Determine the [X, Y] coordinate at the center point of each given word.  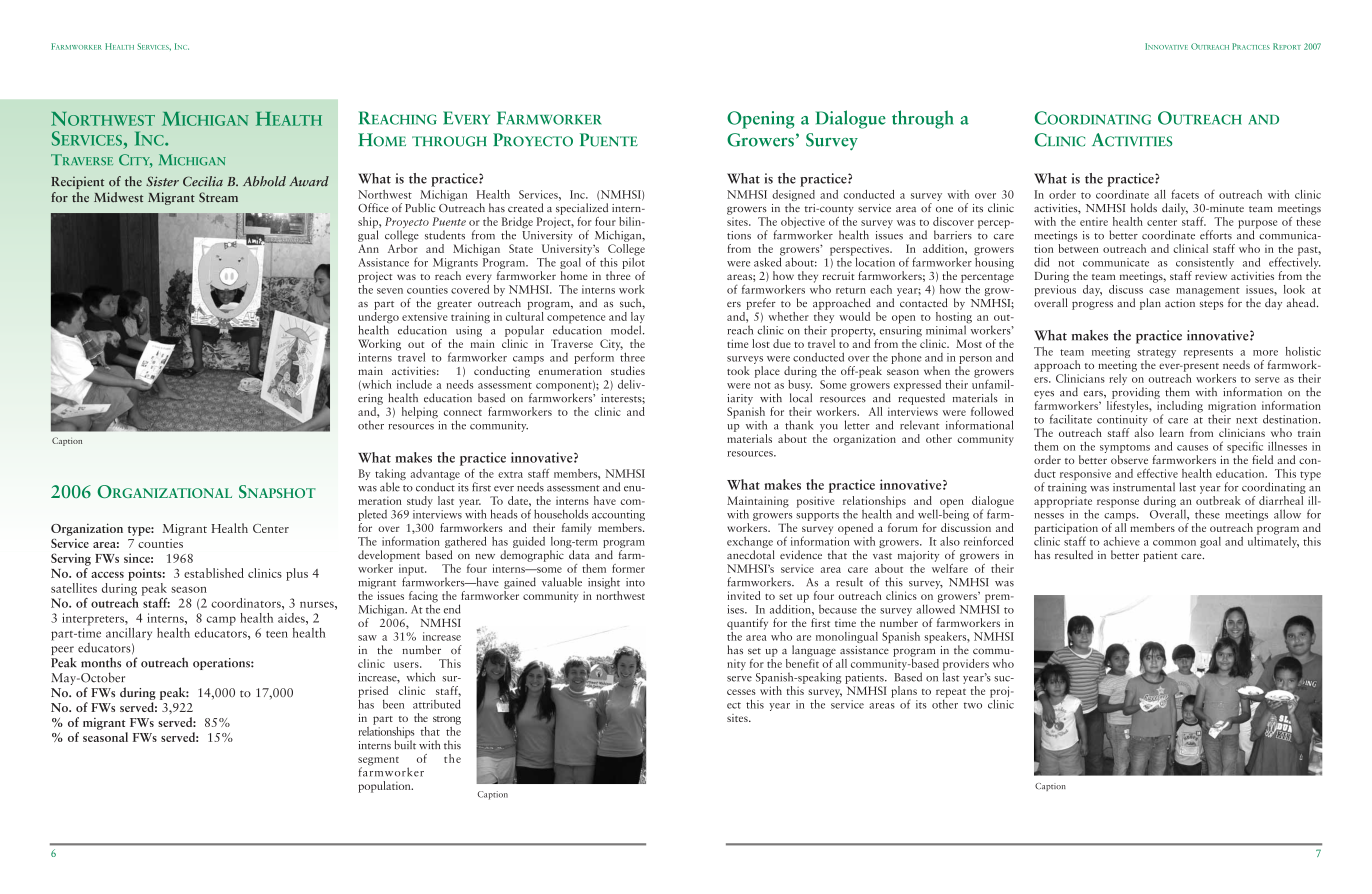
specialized [582, 209]
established [214, 573]
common [1174, 543]
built [405, 745]
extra [510, 474]
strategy [1156, 355]
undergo [378, 317]
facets [1185, 194]
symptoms [1125, 450]
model [627, 330]
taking [390, 476]
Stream [218, 197]
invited [744, 595]
